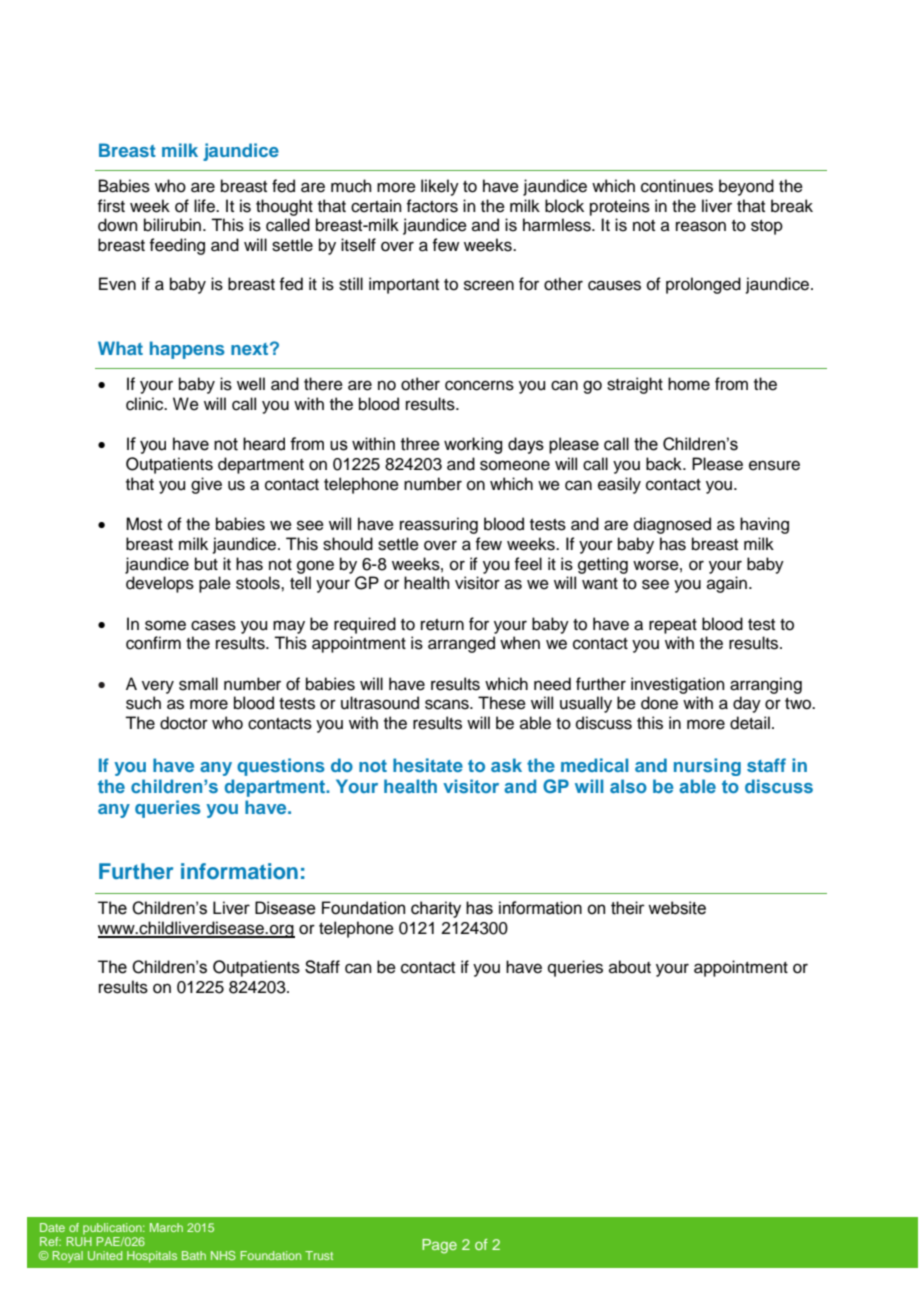  What do you see at coordinates (118, 225) in the page?
I see `down` at bounding box center [118, 225].
